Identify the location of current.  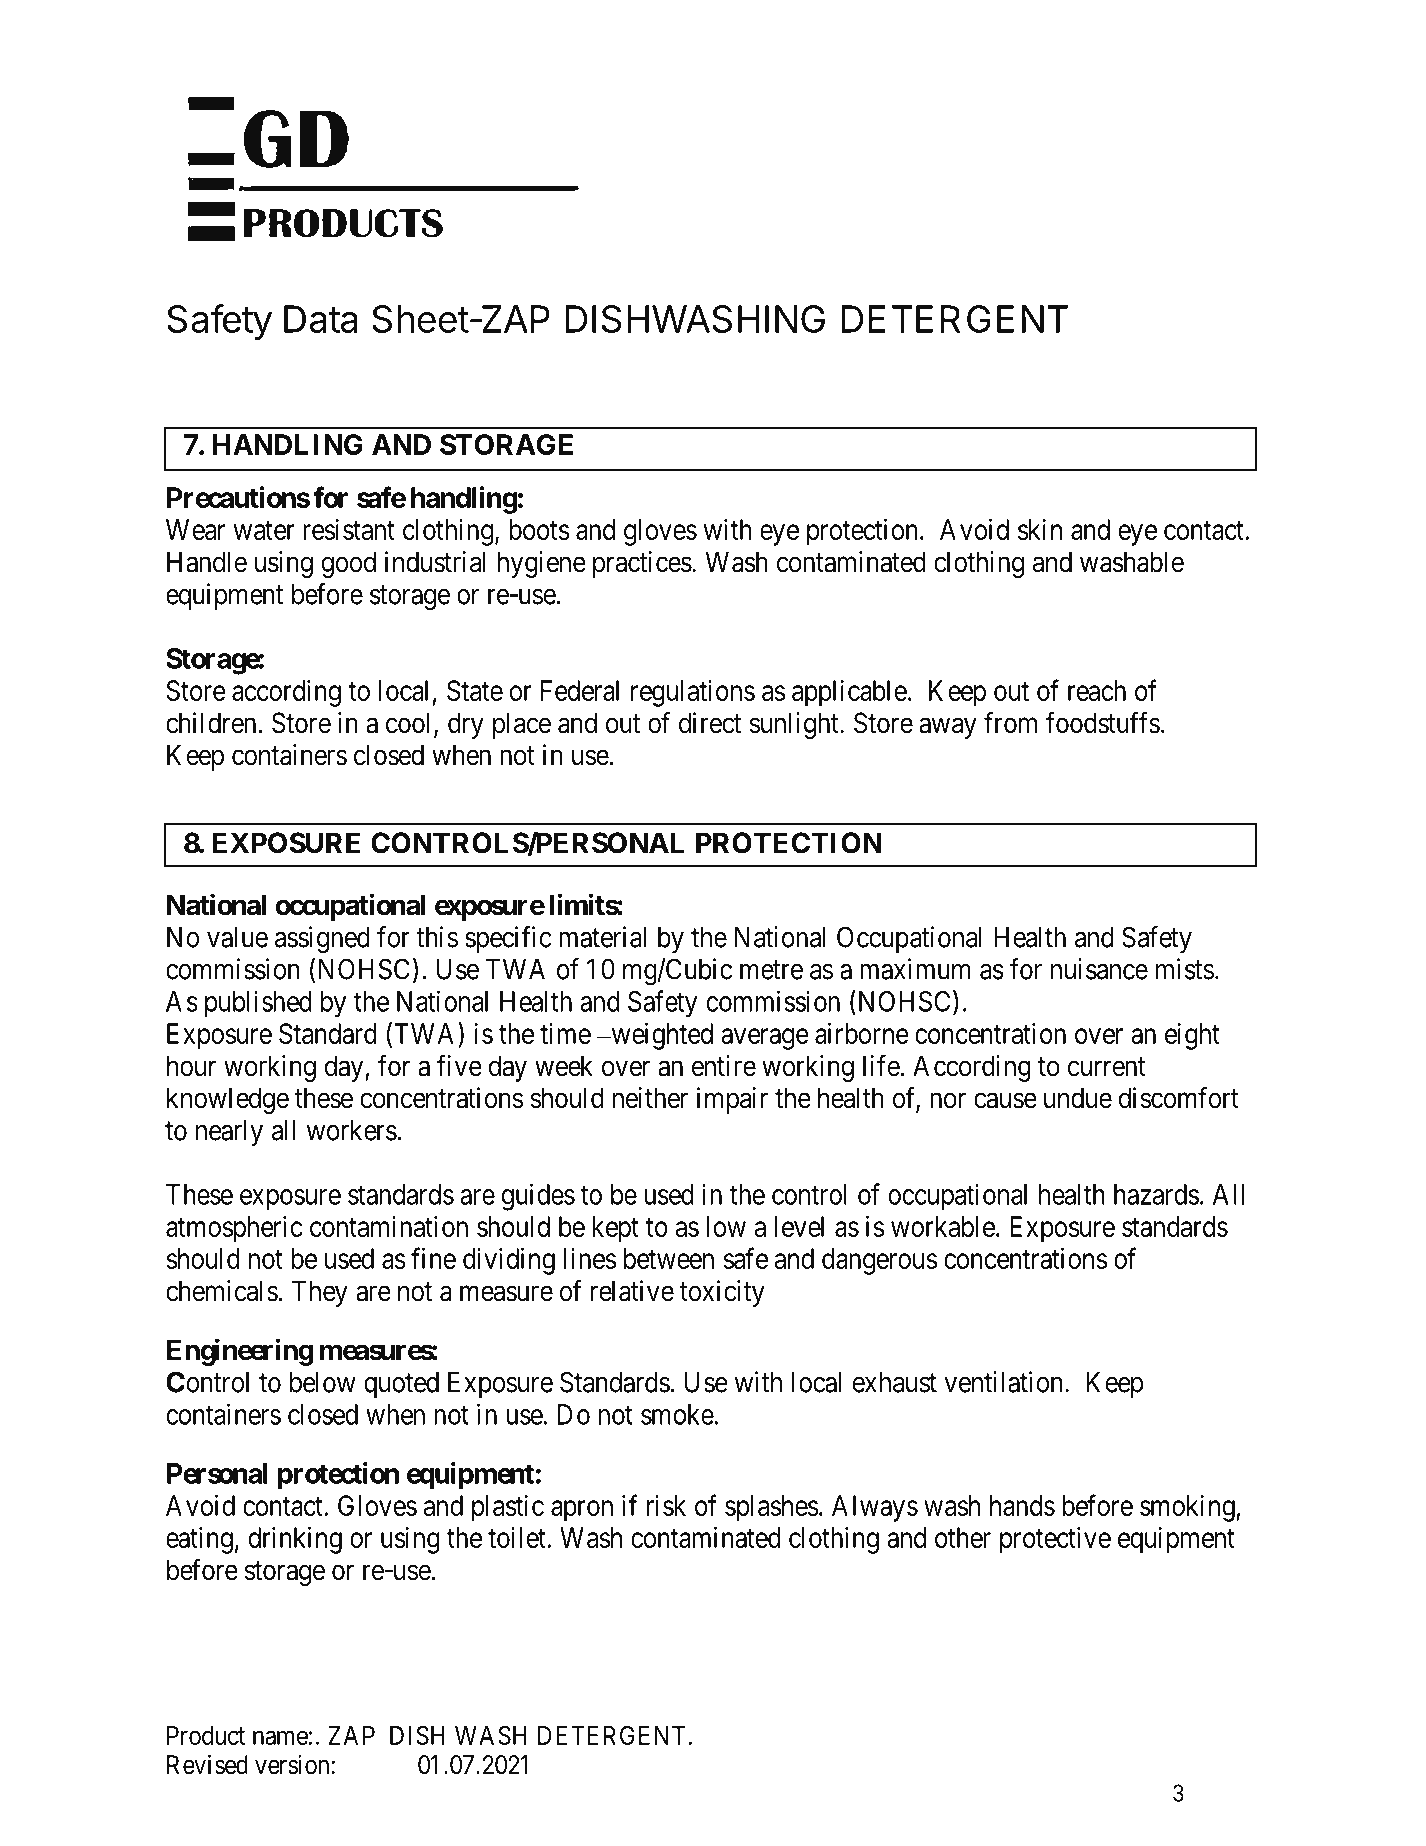
(1106, 1067).
